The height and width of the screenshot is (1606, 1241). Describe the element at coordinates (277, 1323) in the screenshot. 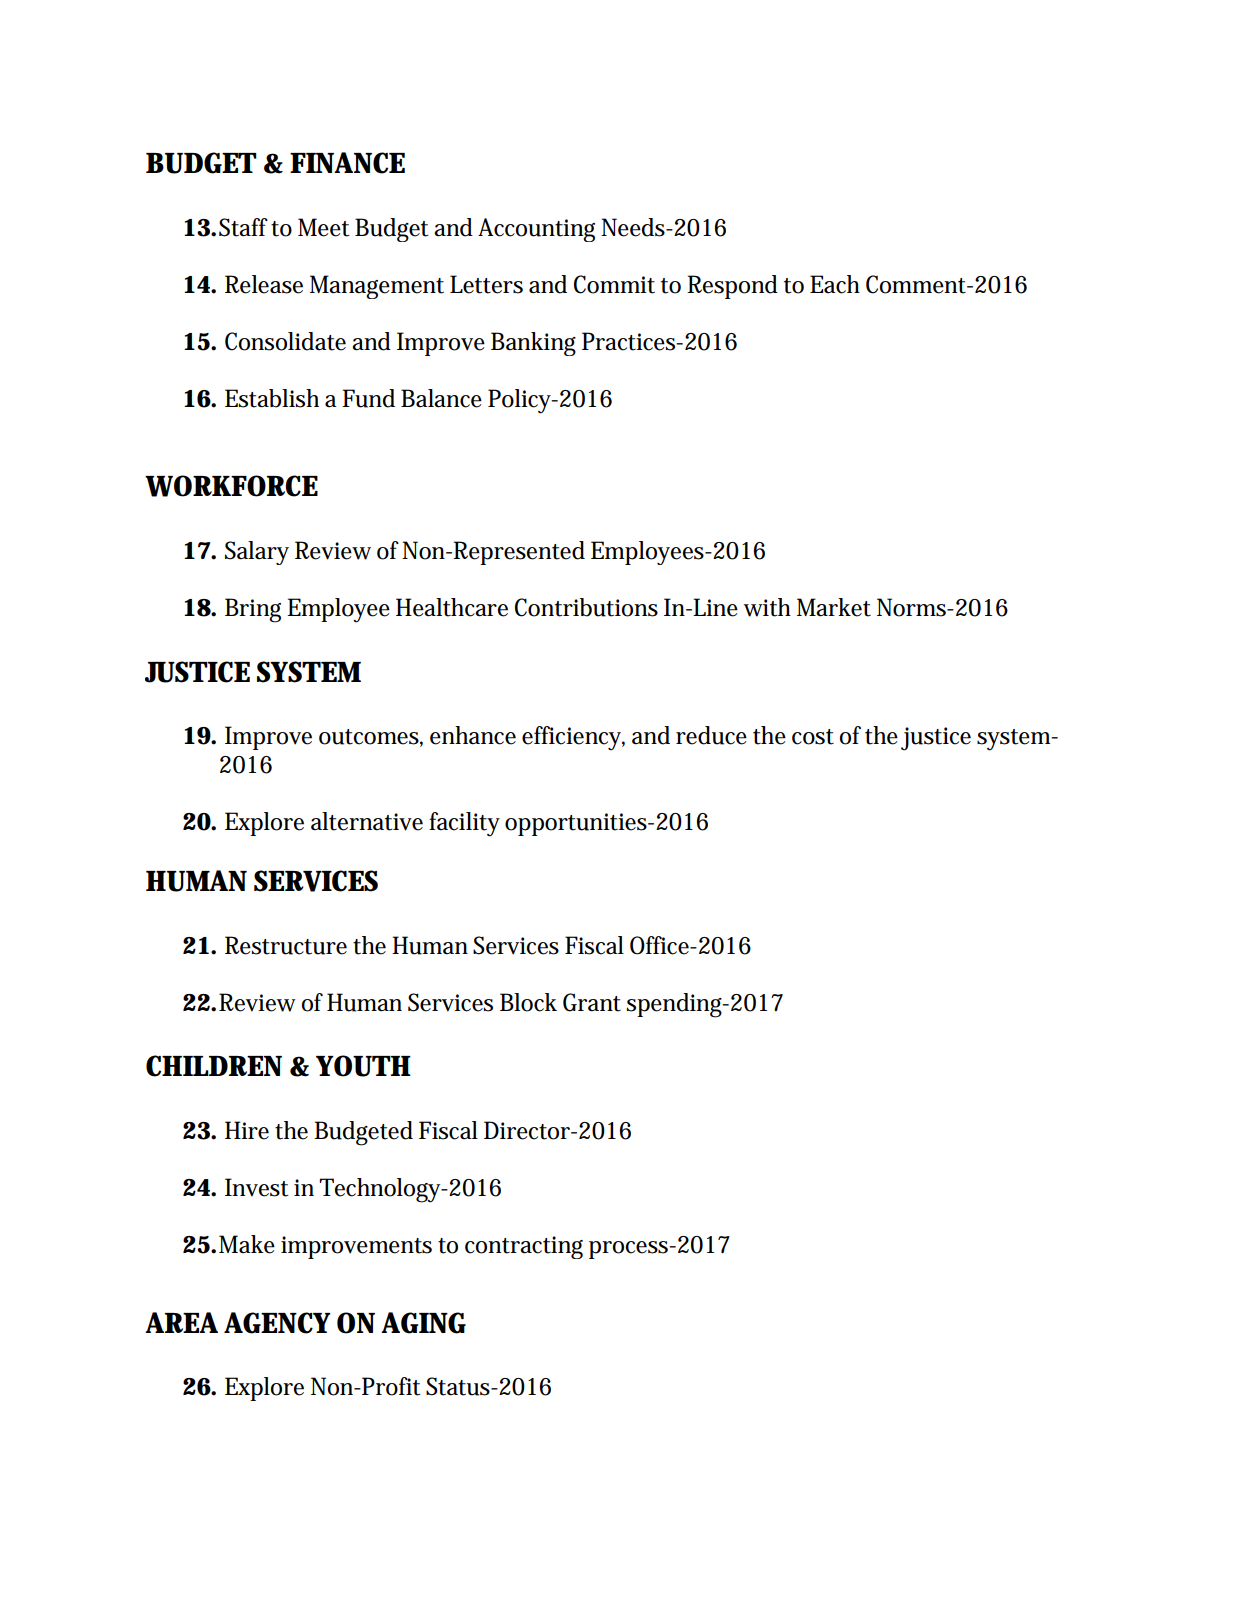

I see `AGENCY` at that location.
